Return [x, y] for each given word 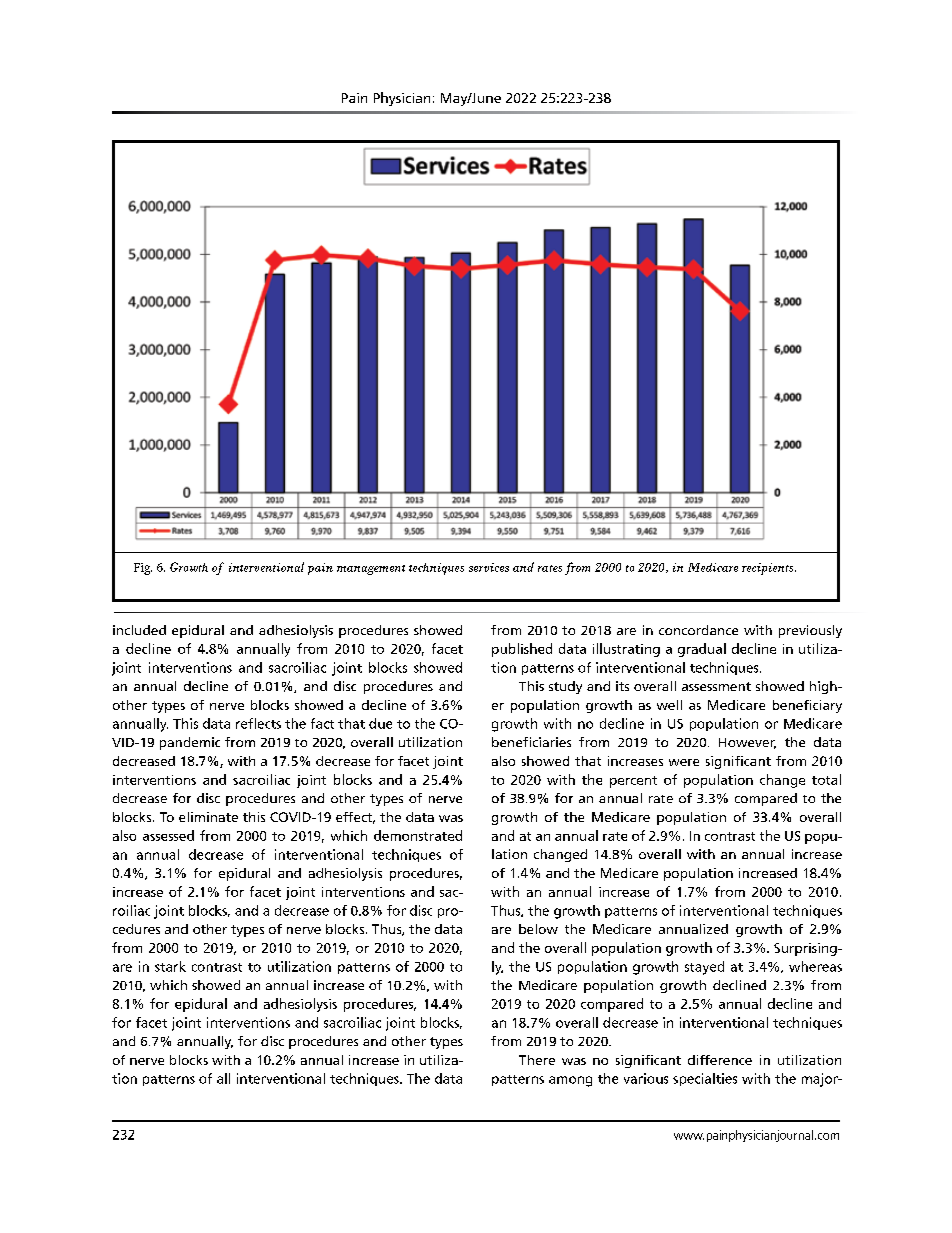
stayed [704, 968]
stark [170, 966]
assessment [716, 686]
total [826, 779]
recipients [769, 569]
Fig [143, 569]
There [537, 1060]
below [538, 929]
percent [633, 782]
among [570, 1081]
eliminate [208, 817]
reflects [258, 723]
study [565, 687]
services [489, 567]
